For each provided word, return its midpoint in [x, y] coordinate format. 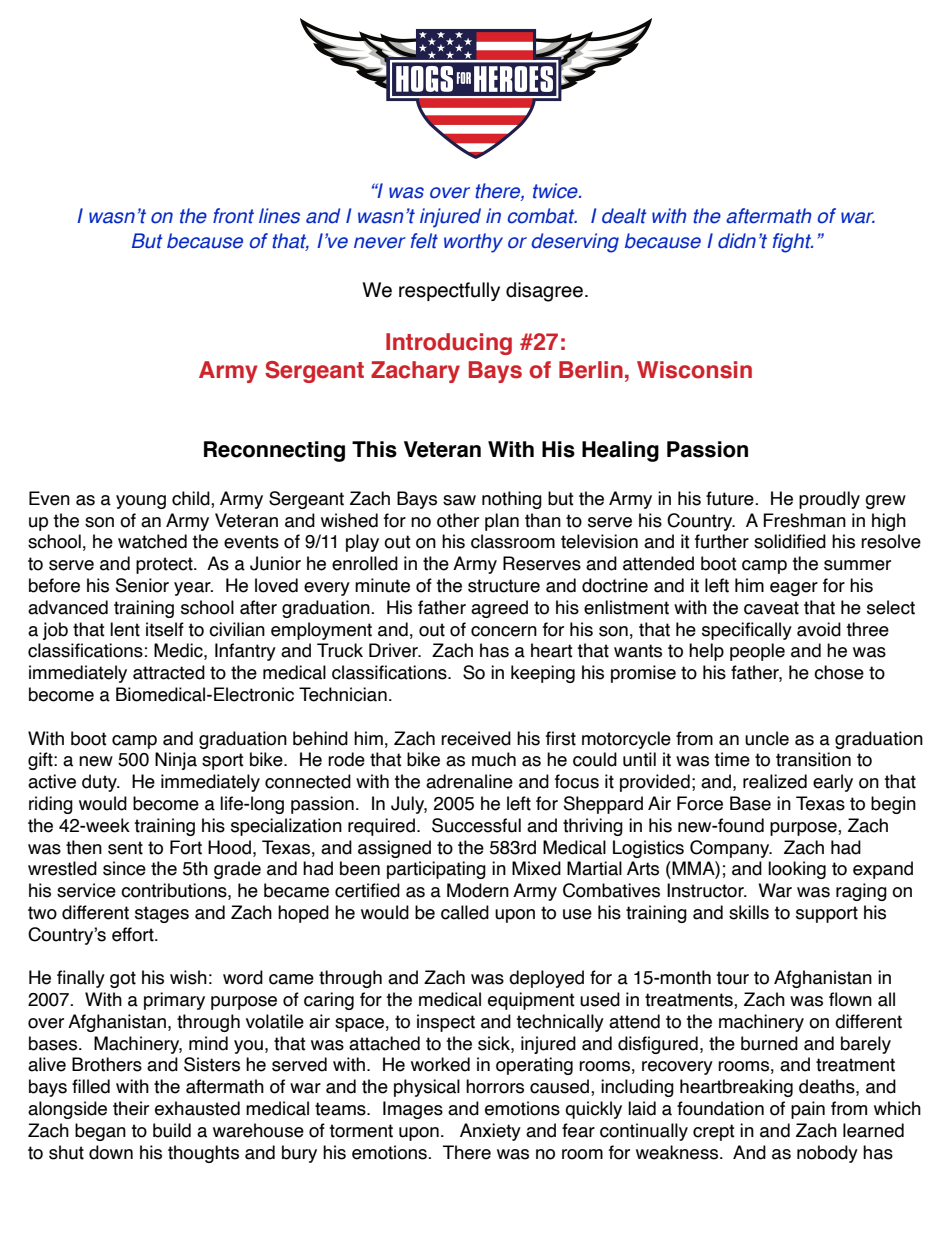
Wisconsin [694, 370]
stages [162, 914]
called [465, 912]
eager [794, 589]
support [827, 914]
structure [504, 586]
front [233, 216]
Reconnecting [274, 451]
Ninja [176, 761]
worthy [473, 243]
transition [813, 759]
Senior [142, 585]
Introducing [449, 344]
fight [793, 243]
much [494, 759]
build [172, 1130]
